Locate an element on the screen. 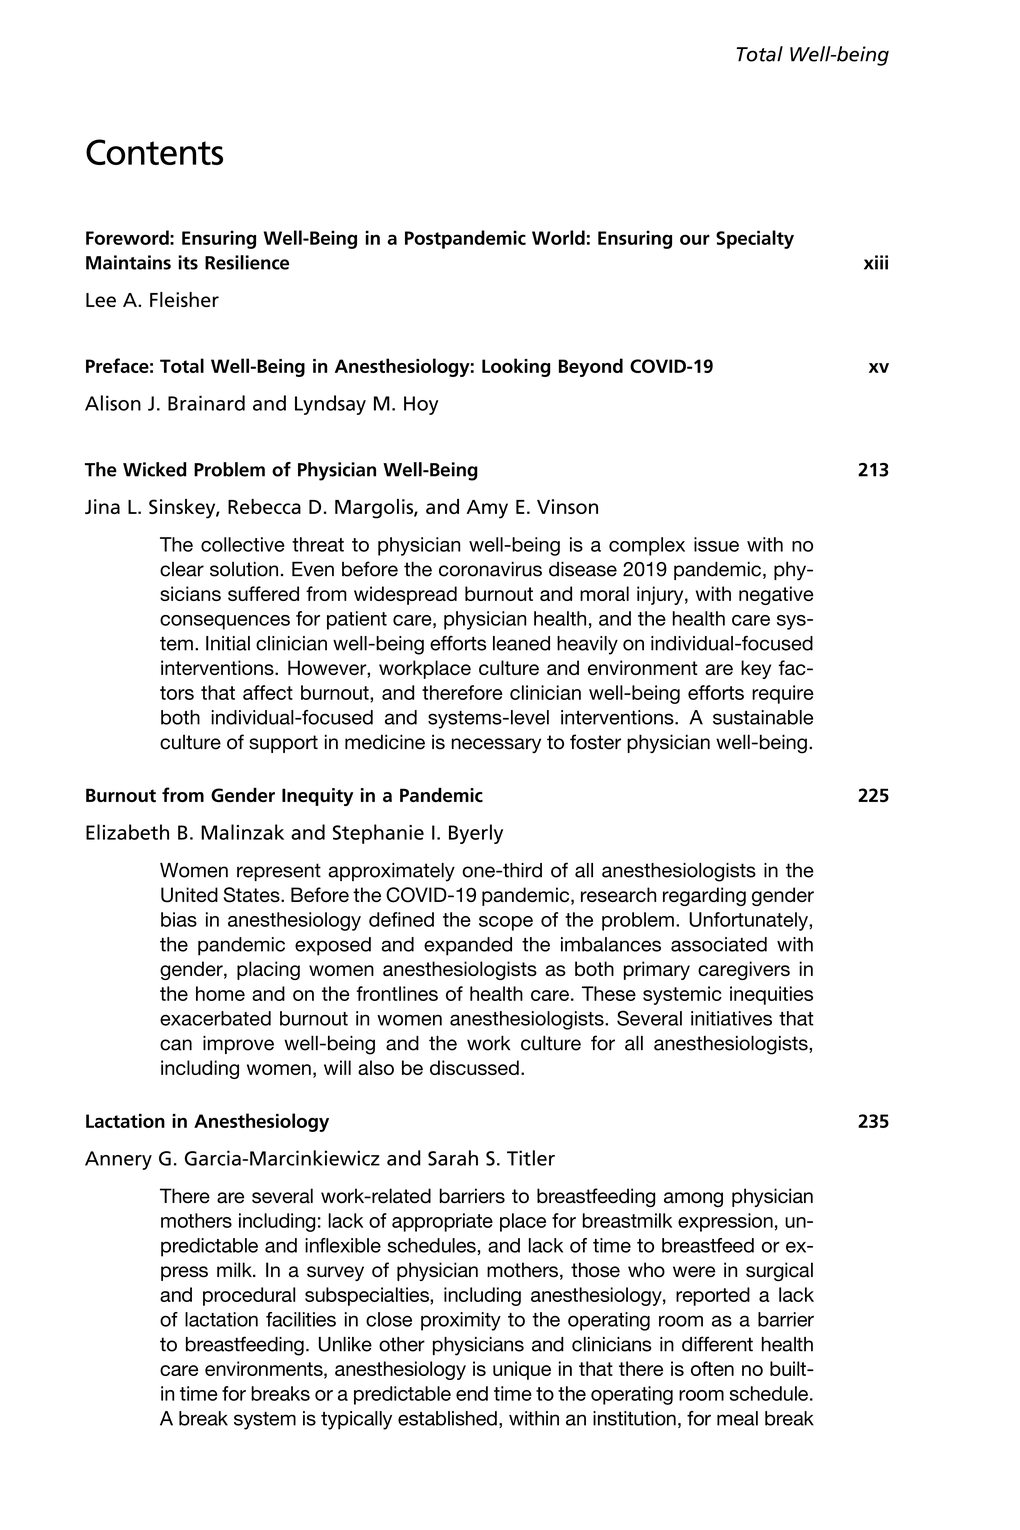 The image size is (1020, 1530). initiatives is located at coordinates (731, 1018).
